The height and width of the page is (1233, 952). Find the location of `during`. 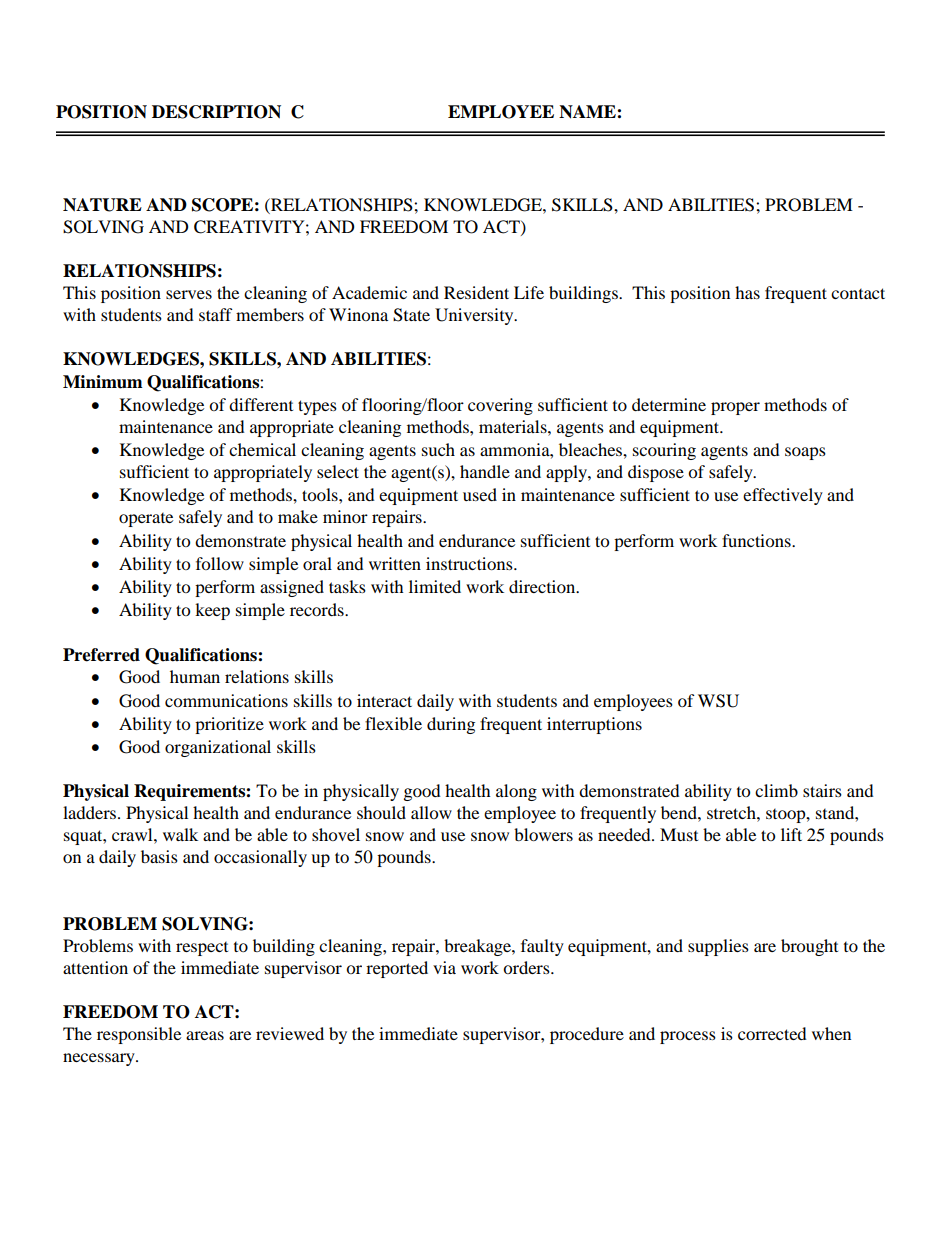

during is located at coordinates (451, 725).
